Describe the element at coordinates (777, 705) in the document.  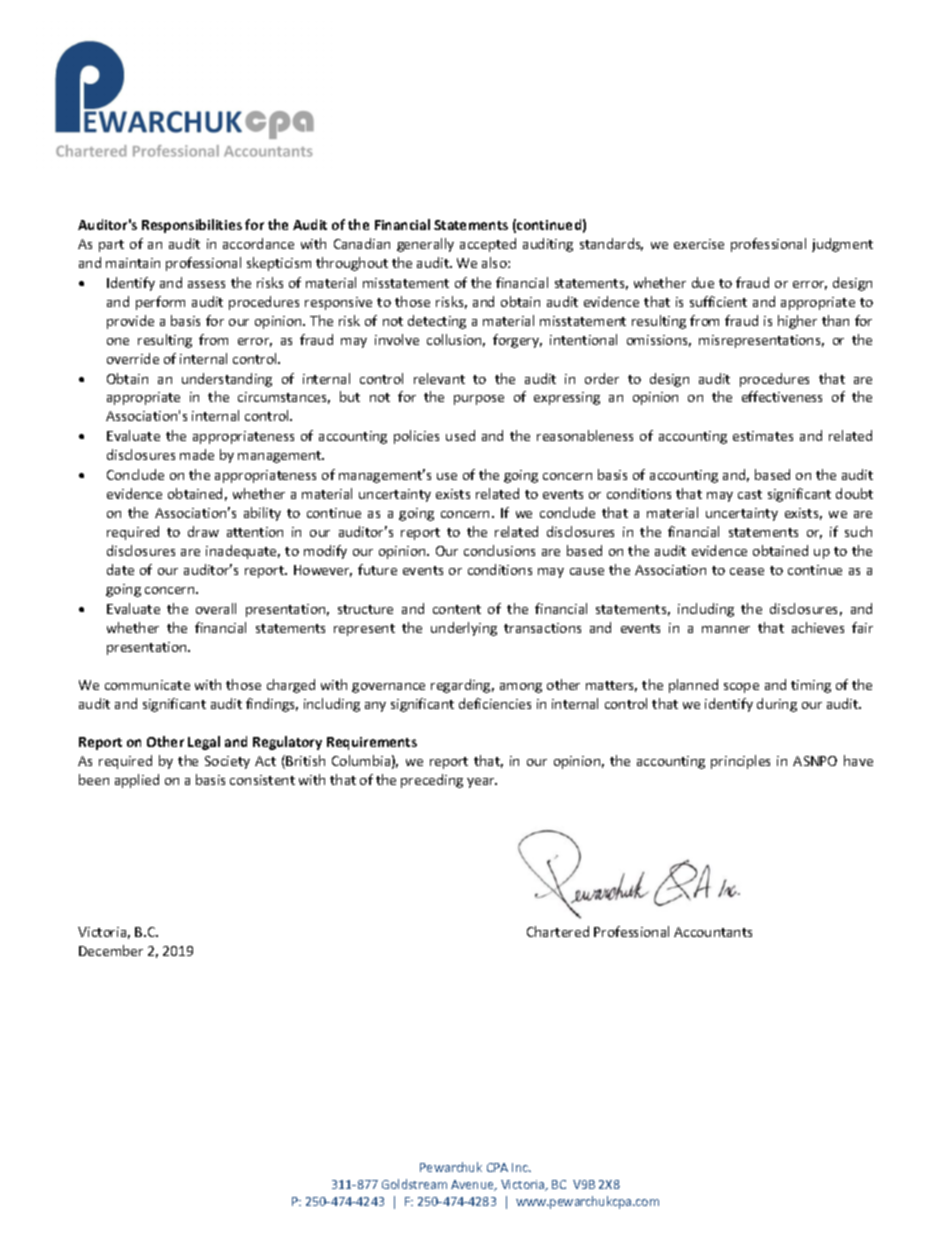
I see `during` at that location.
